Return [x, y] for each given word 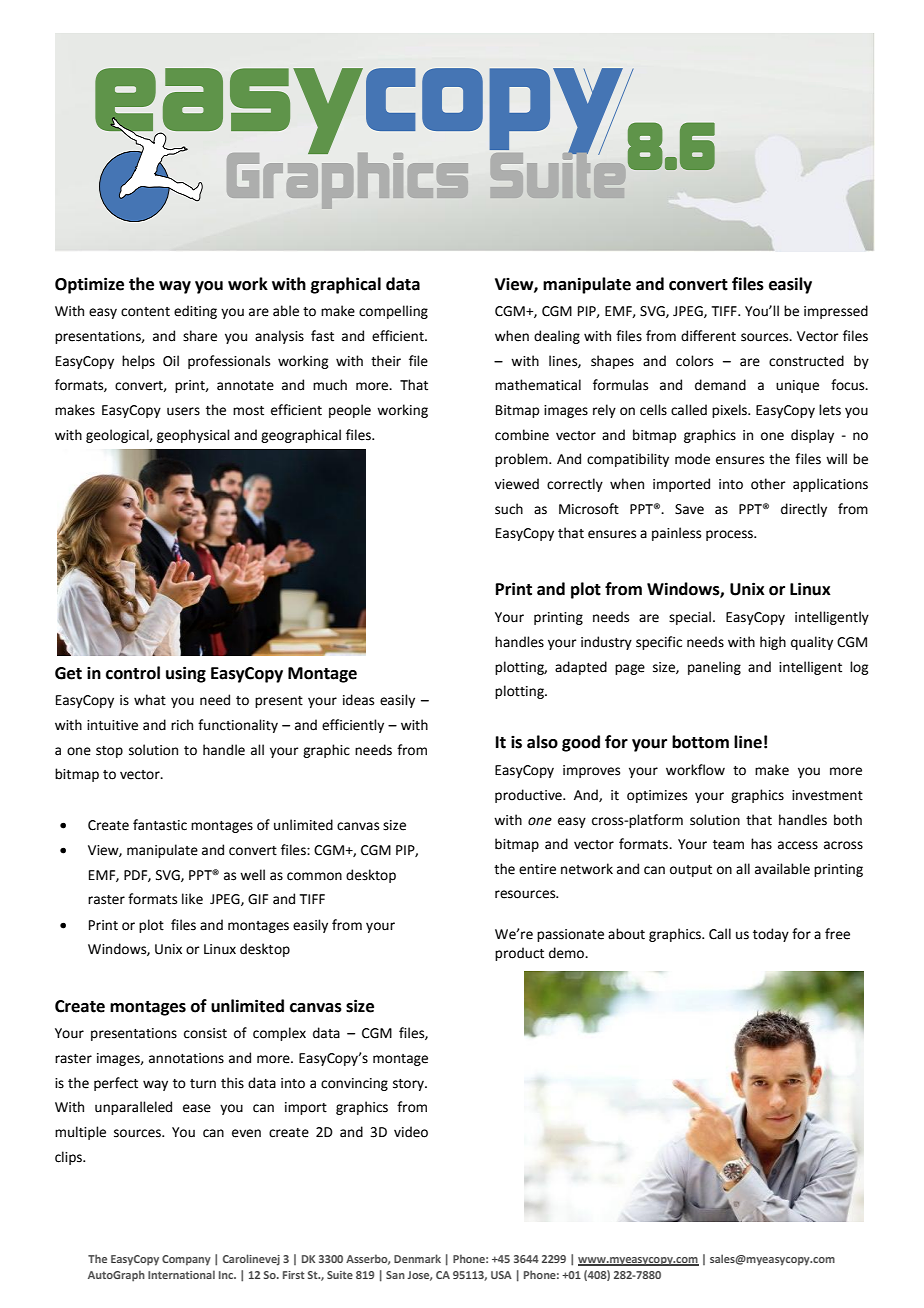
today [771, 935]
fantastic [160, 825]
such [509, 509]
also [542, 742]
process [730, 535]
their [386, 361]
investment [827, 795]
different [708, 336]
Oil [171, 361]
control [133, 673]
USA [501, 1275]
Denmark [417, 1258]
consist [205, 1033]
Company [186, 1260]
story [409, 1085]
